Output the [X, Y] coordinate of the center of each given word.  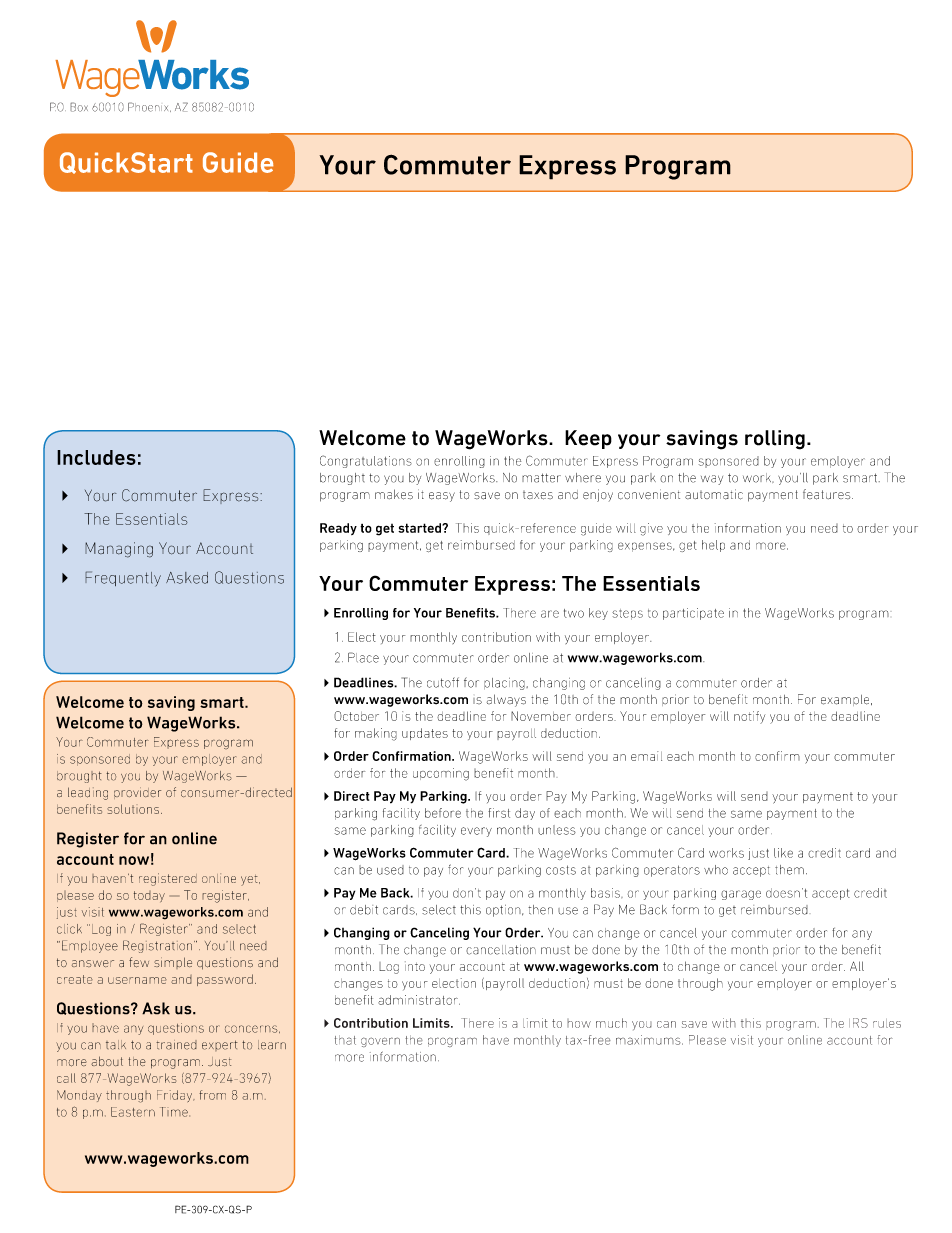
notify [749, 717]
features [828, 494]
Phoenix [149, 107]
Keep [588, 439]
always [506, 700]
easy [442, 497]
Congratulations [366, 461]
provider [137, 793]
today [149, 896]
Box [79, 107]
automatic [714, 494]
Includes [96, 457]
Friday [176, 1096]
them [789, 870]
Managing [119, 550]
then [540, 910]
